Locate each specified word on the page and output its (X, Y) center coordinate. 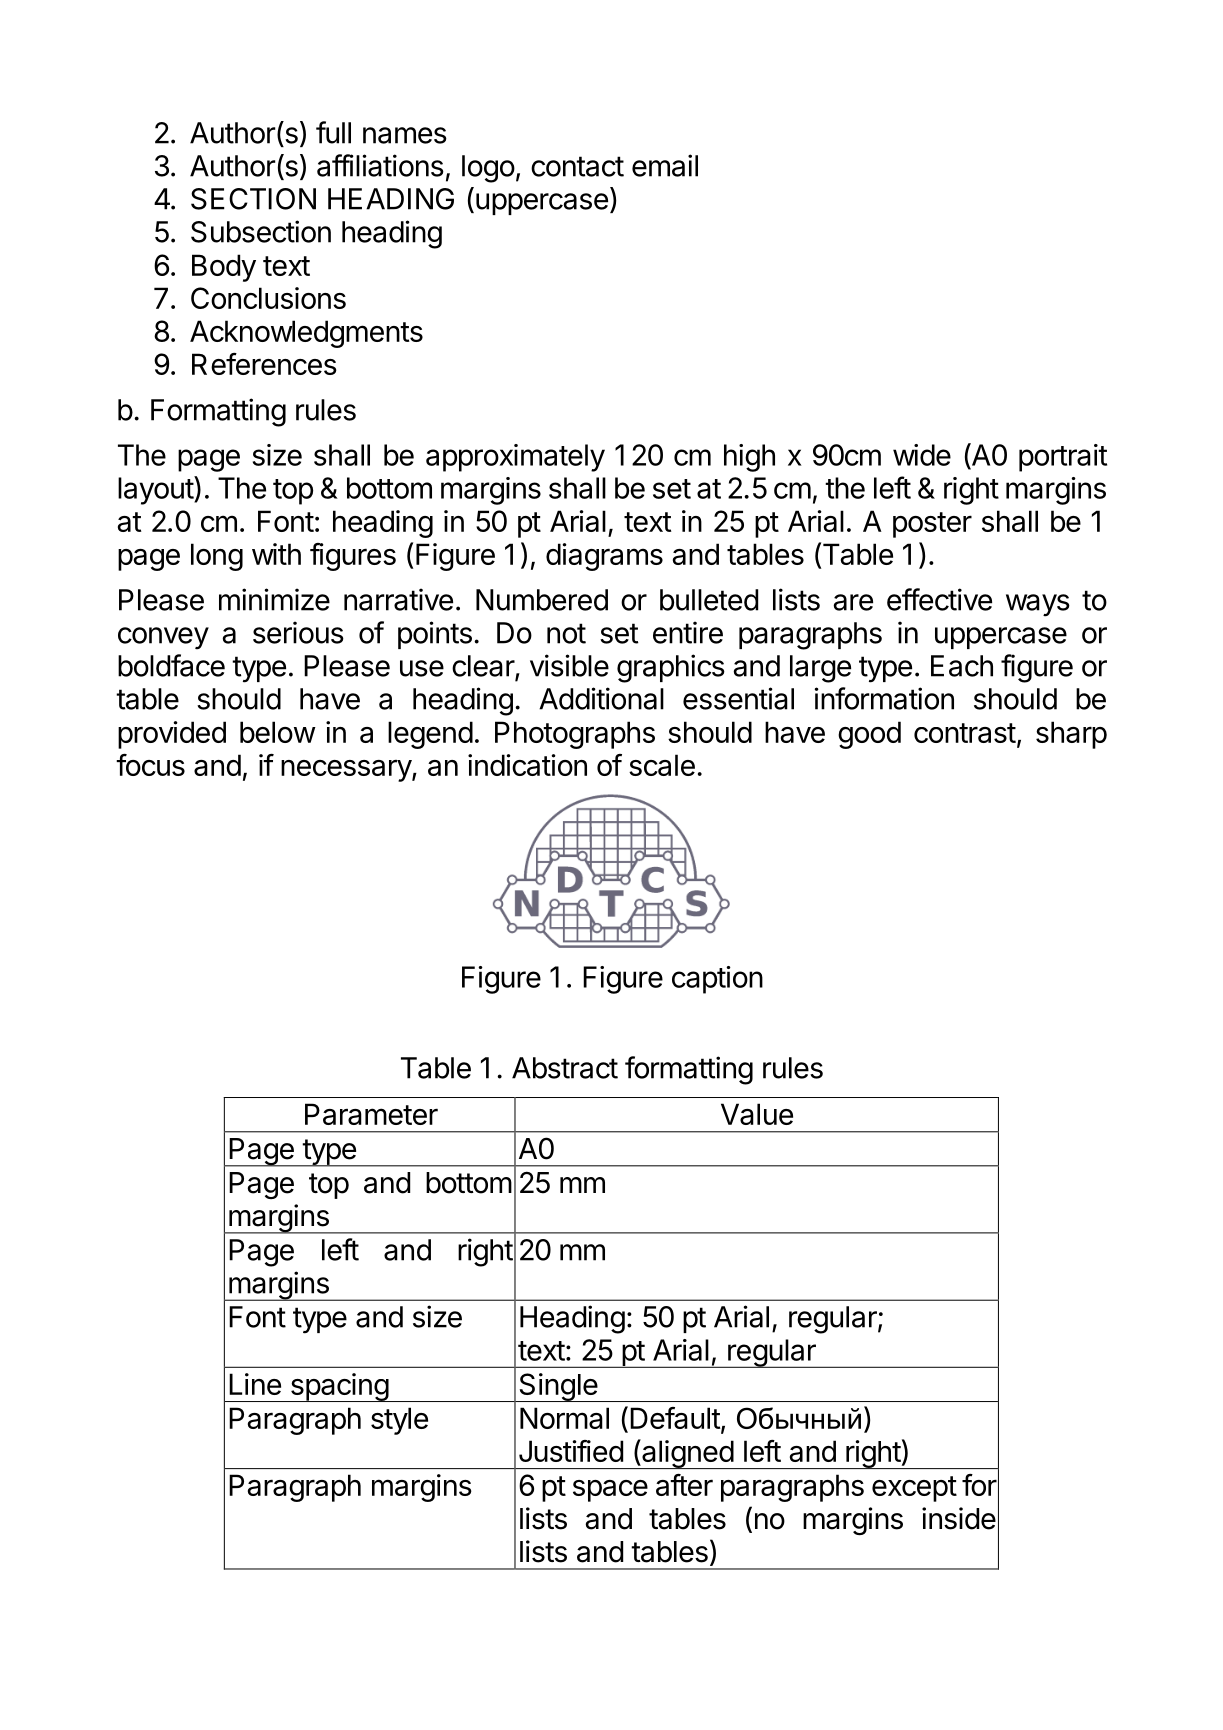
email (665, 165)
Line (255, 1384)
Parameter (371, 1114)
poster (932, 525)
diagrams (604, 557)
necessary (347, 771)
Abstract (565, 1068)
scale (662, 765)
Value (757, 1114)
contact (577, 166)
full (333, 132)
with (276, 554)
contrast (965, 733)
